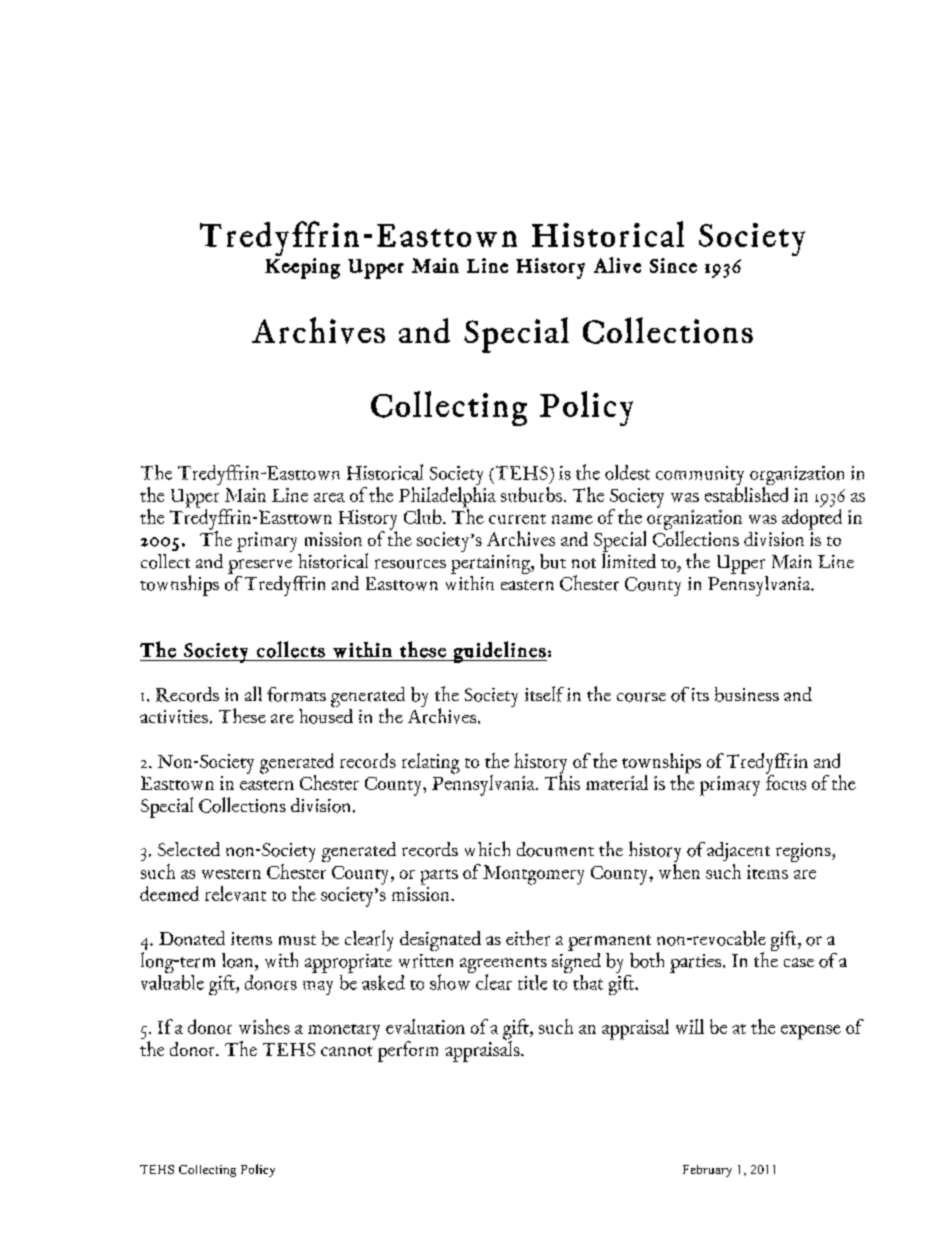 The height and width of the page is (1233, 952). I want to click on perform, so click(408, 1051).
